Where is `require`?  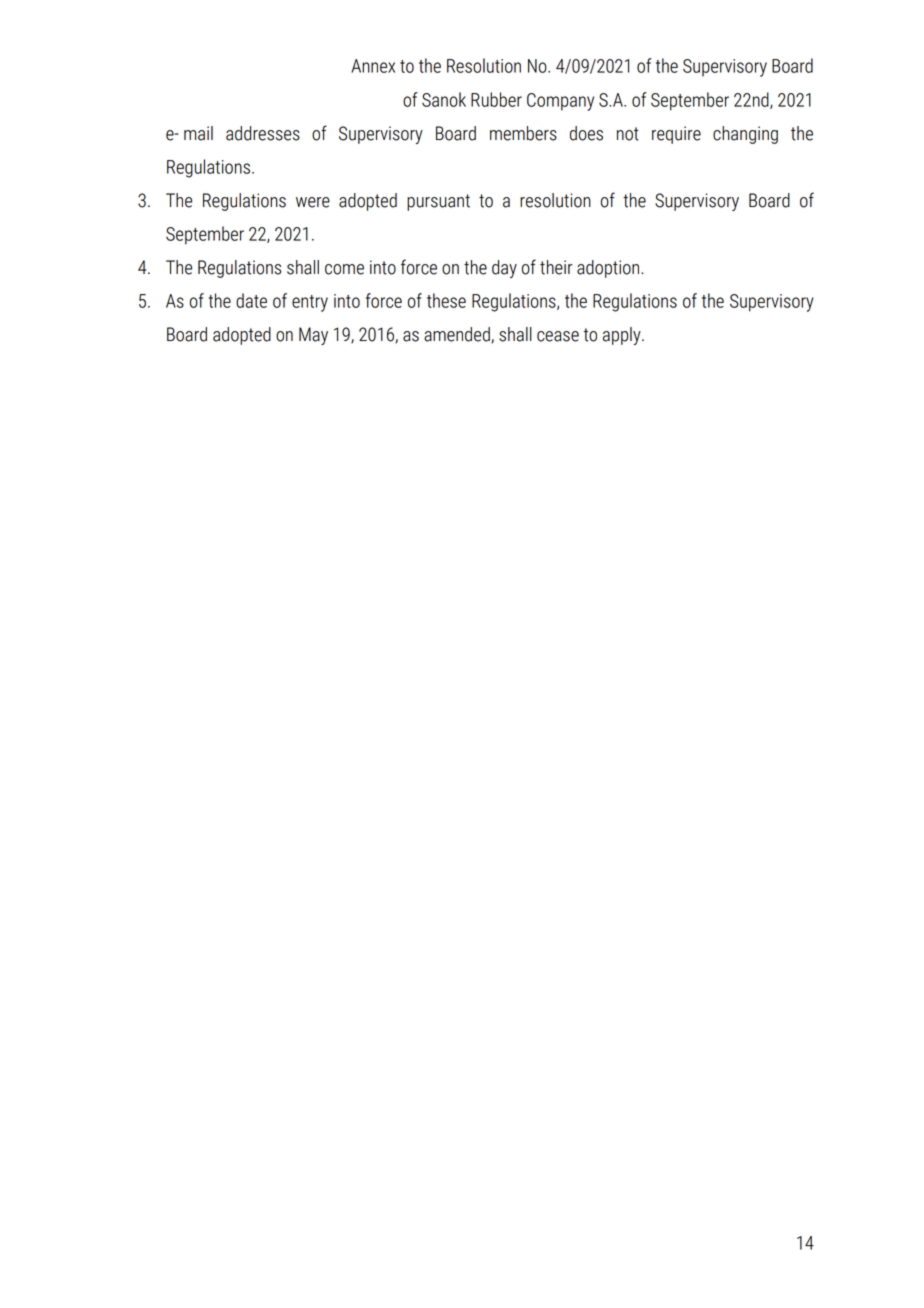 require is located at coordinates (676, 135).
